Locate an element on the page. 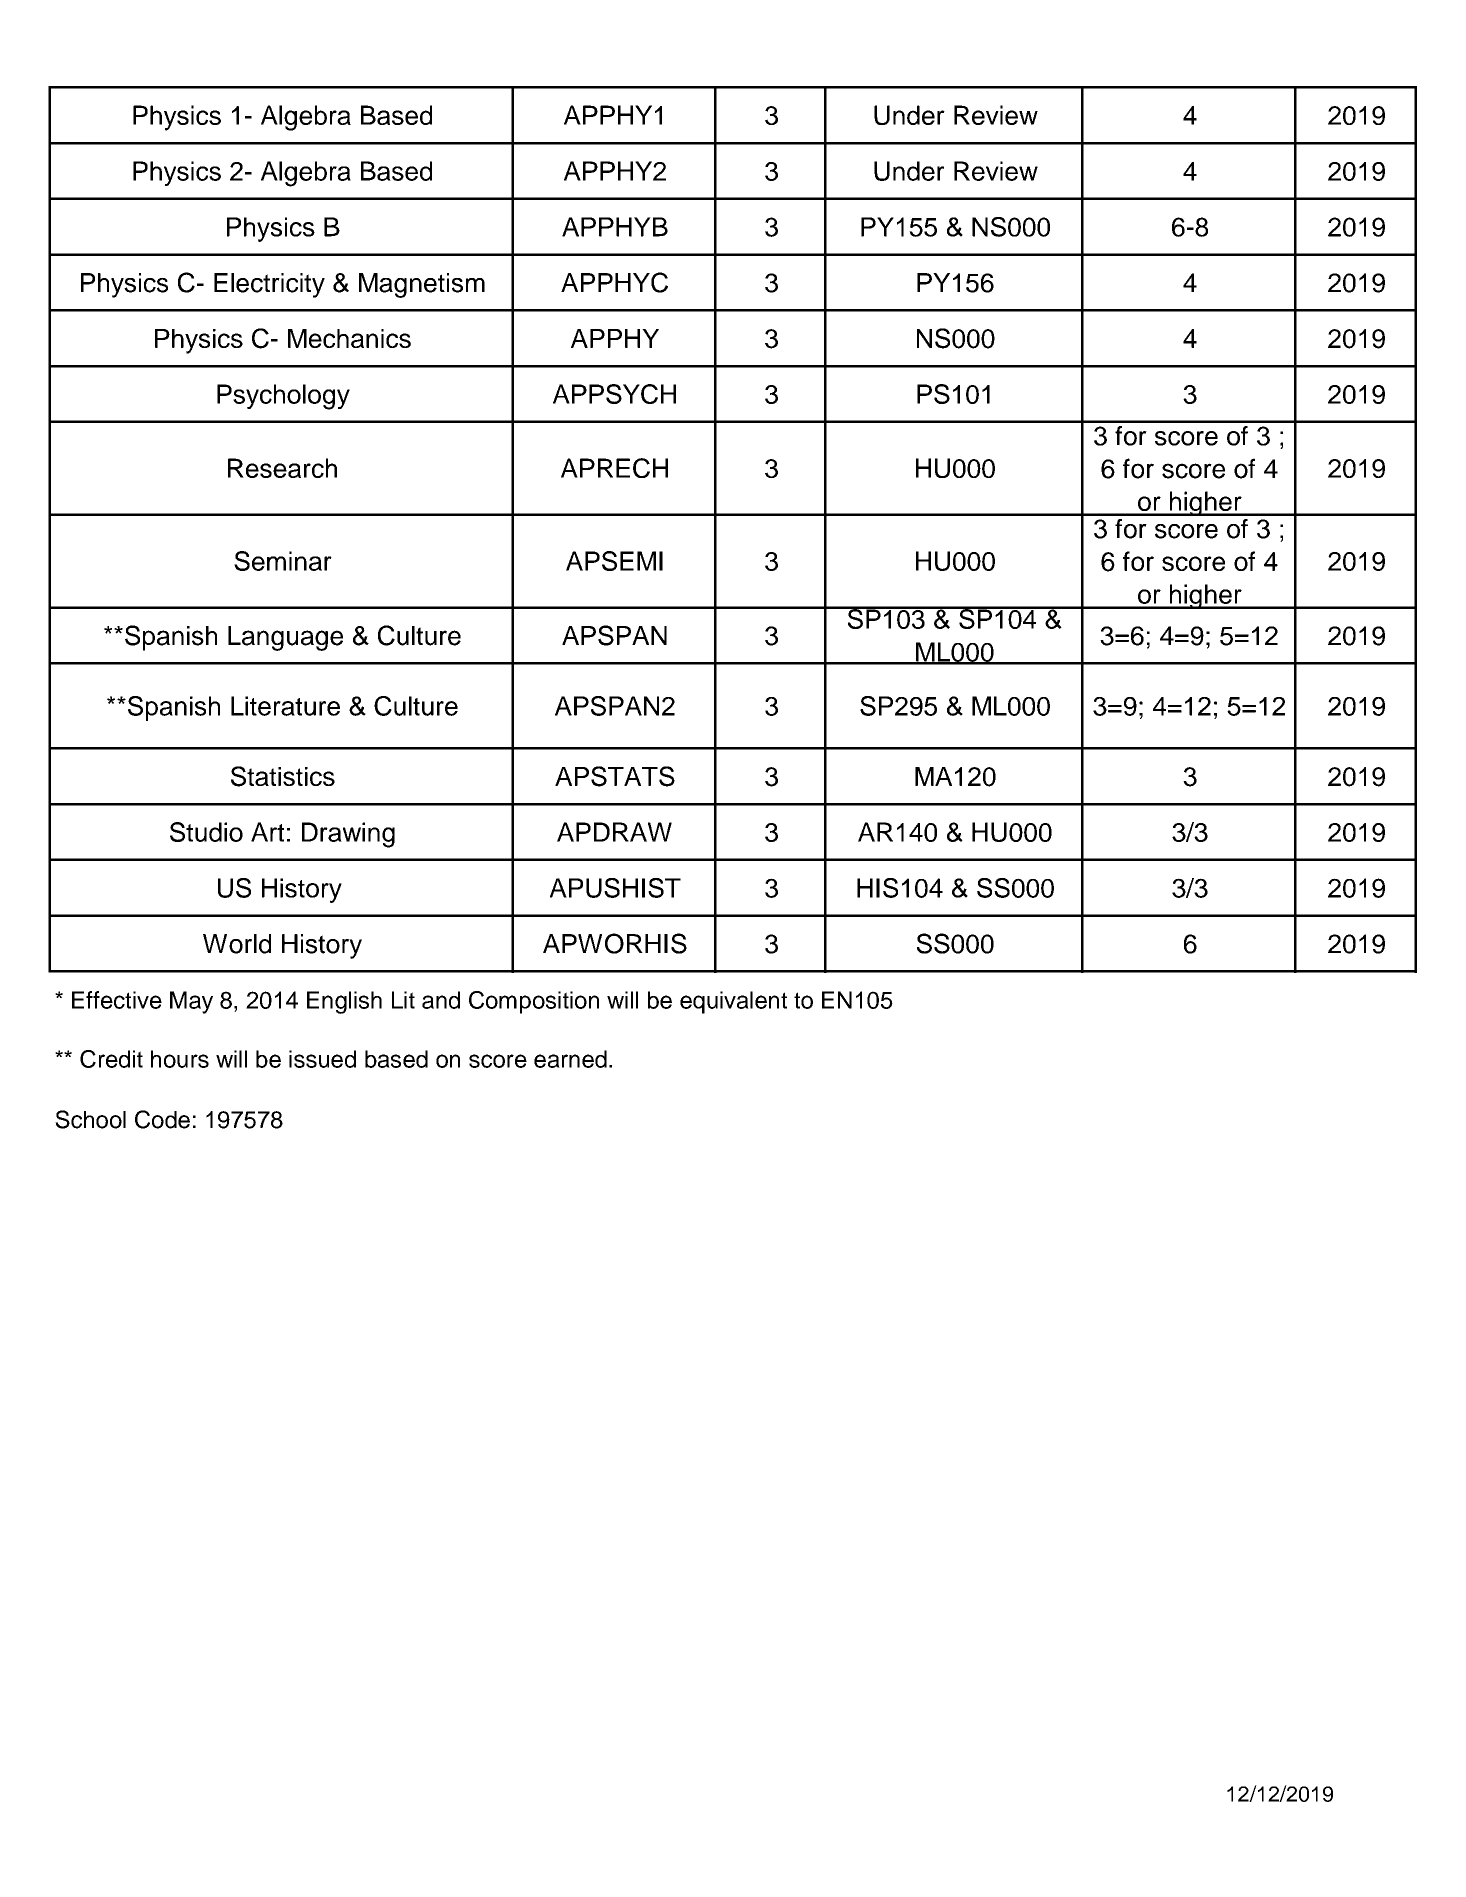 This image has height=1897, width=1466. Research is located at coordinates (282, 468).
